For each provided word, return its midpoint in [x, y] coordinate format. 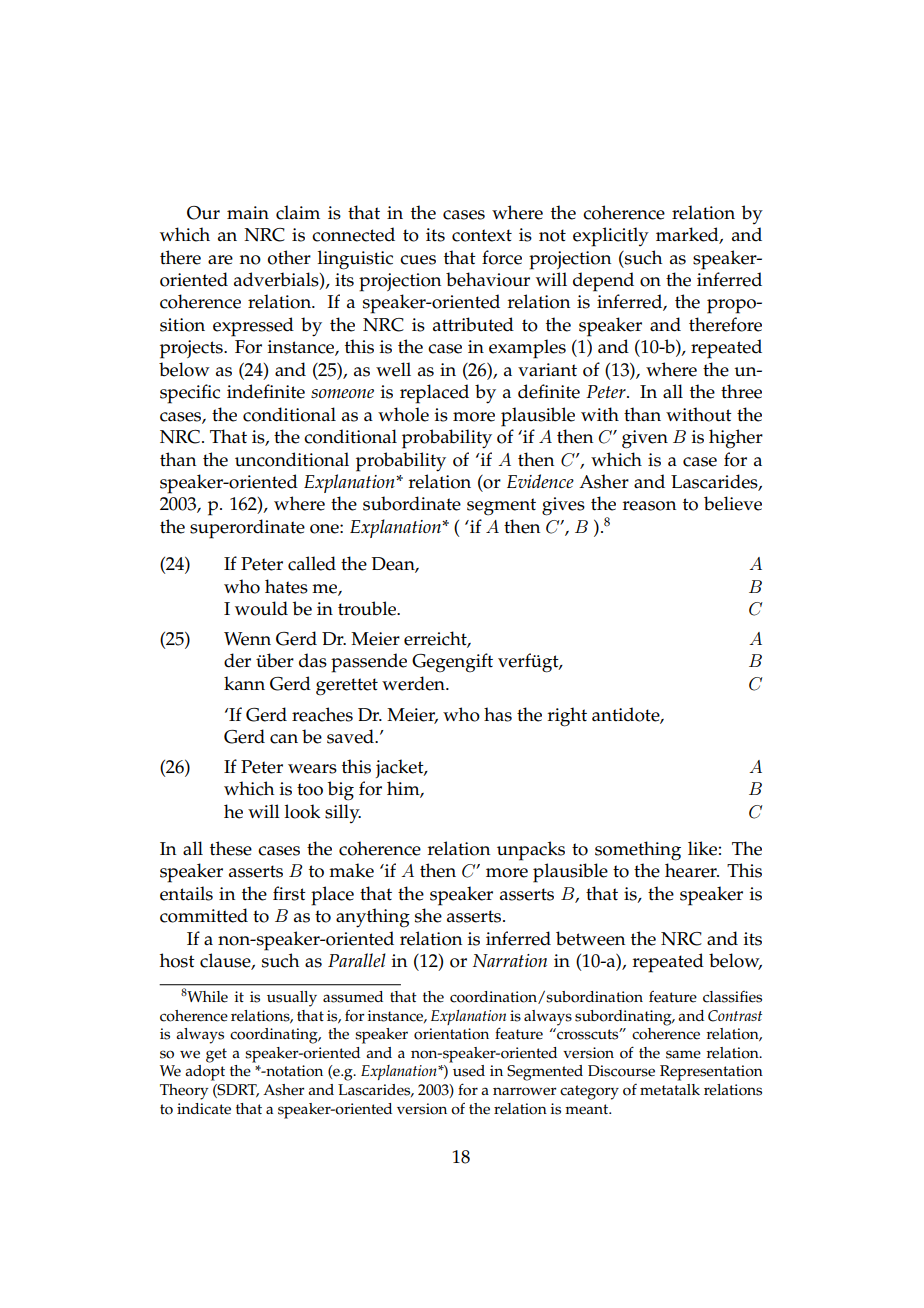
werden [414, 683]
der [237, 660]
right [567, 717]
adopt [205, 1073]
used [469, 1071]
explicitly [611, 237]
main [248, 212]
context [482, 235]
